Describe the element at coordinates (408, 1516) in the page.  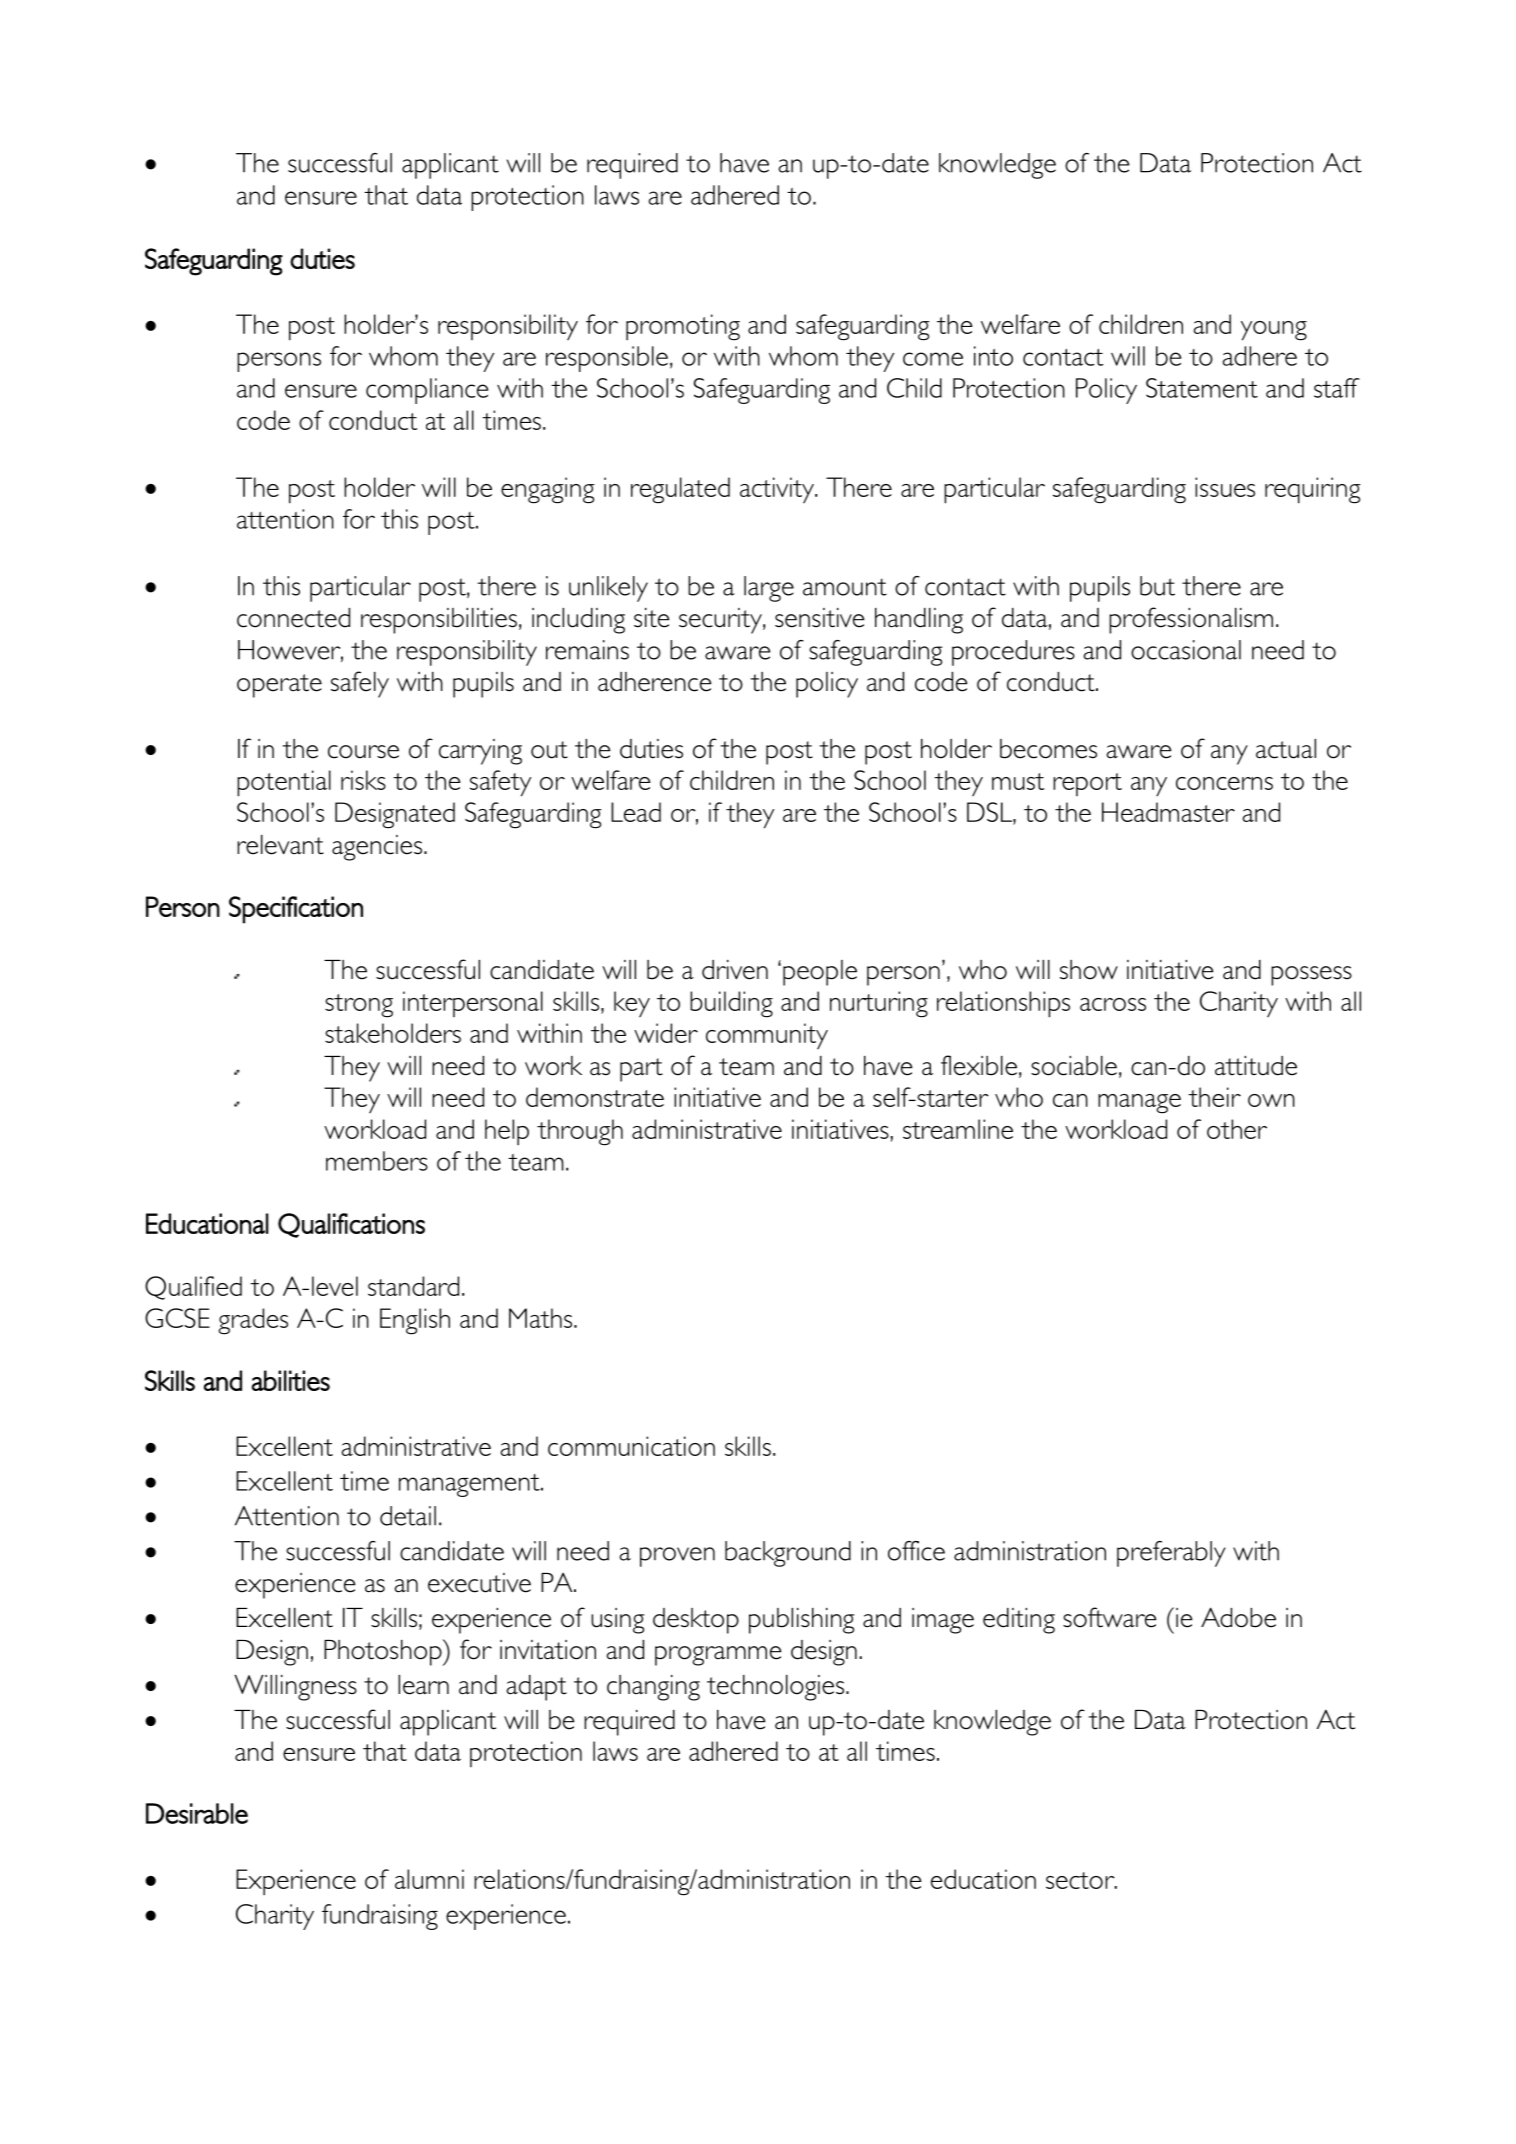
I see `detail` at that location.
